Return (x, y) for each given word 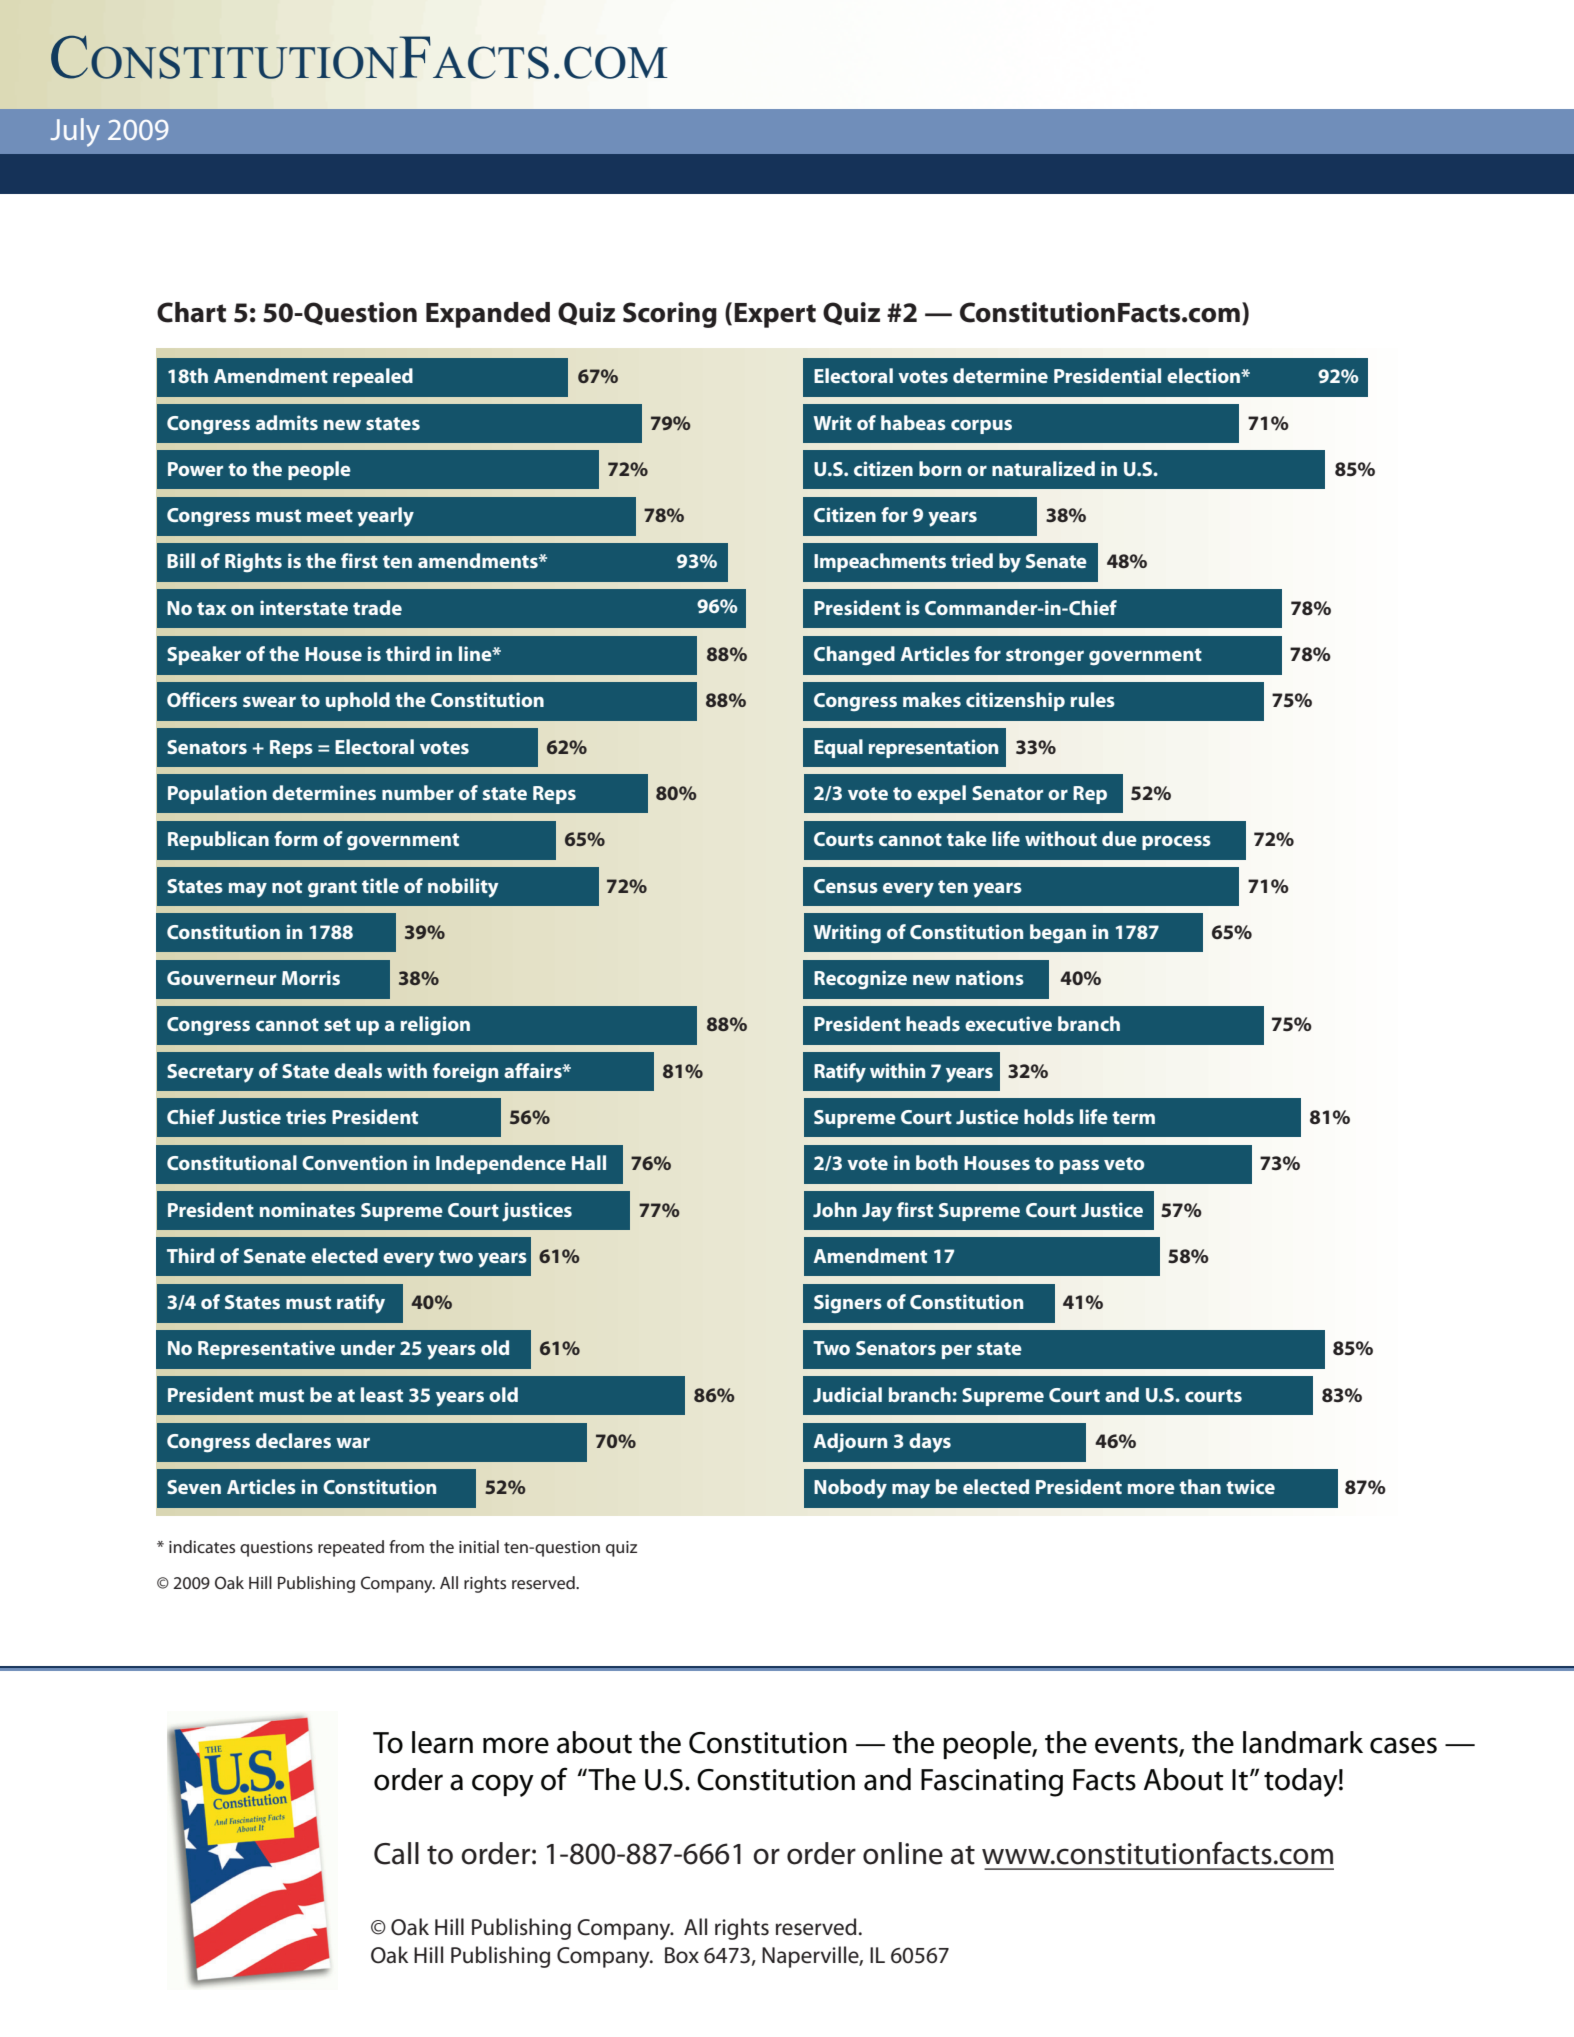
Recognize (860, 980)
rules (1093, 699)
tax (211, 608)
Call (396, 1853)
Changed (854, 656)
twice (1250, 1486)
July (75, 132)
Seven (194, 1487)
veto (1124, 1163)
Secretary (210, 1073)
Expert (775, 315)
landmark (1303, 1742)
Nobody (850, 1489)
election (1204, 375)
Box (682, 1955)
